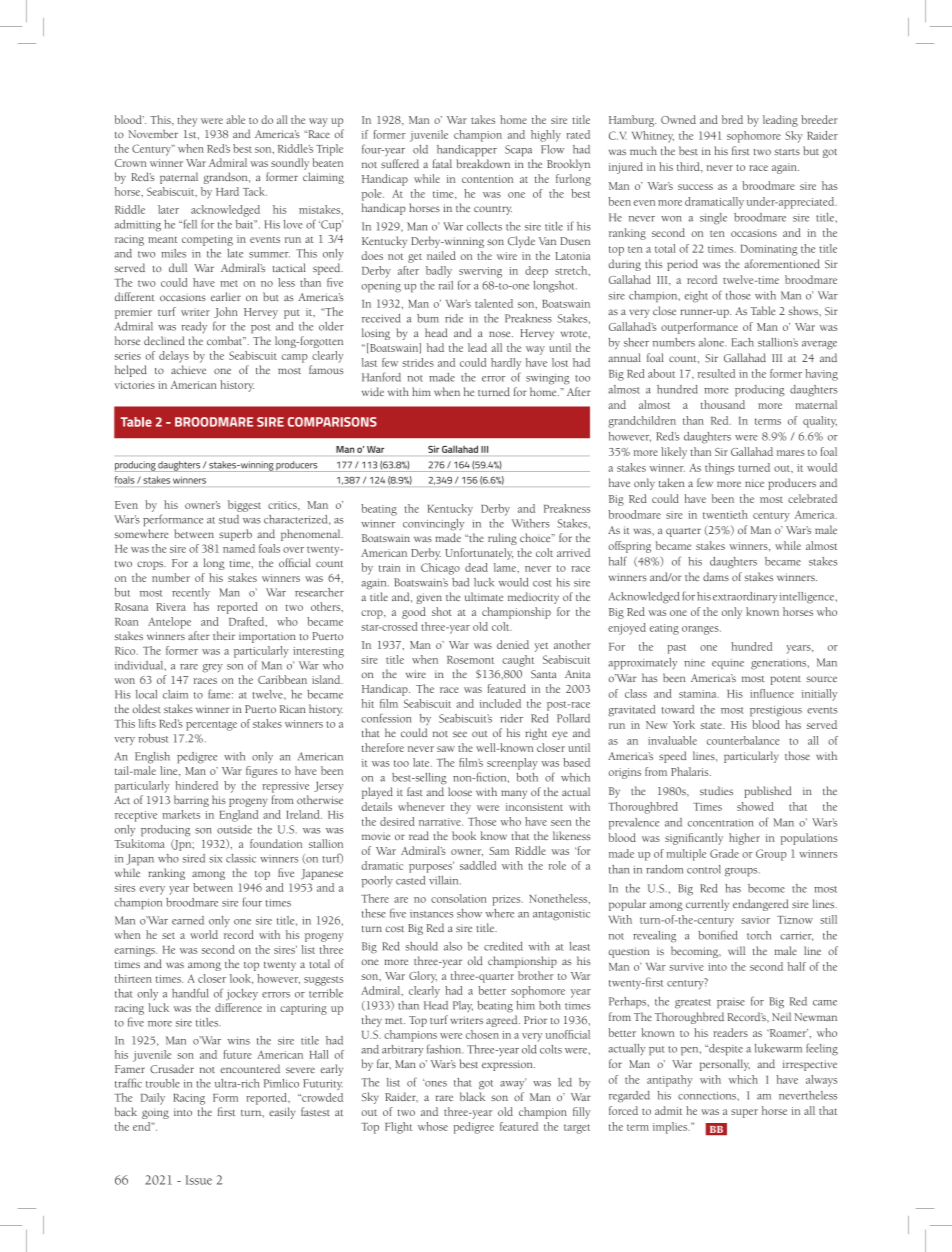 The image size is (952, 1252). What do you see at coordinates (179, 178) in the screenshot?
I see `paternal` at bounding box center [179, 178].
